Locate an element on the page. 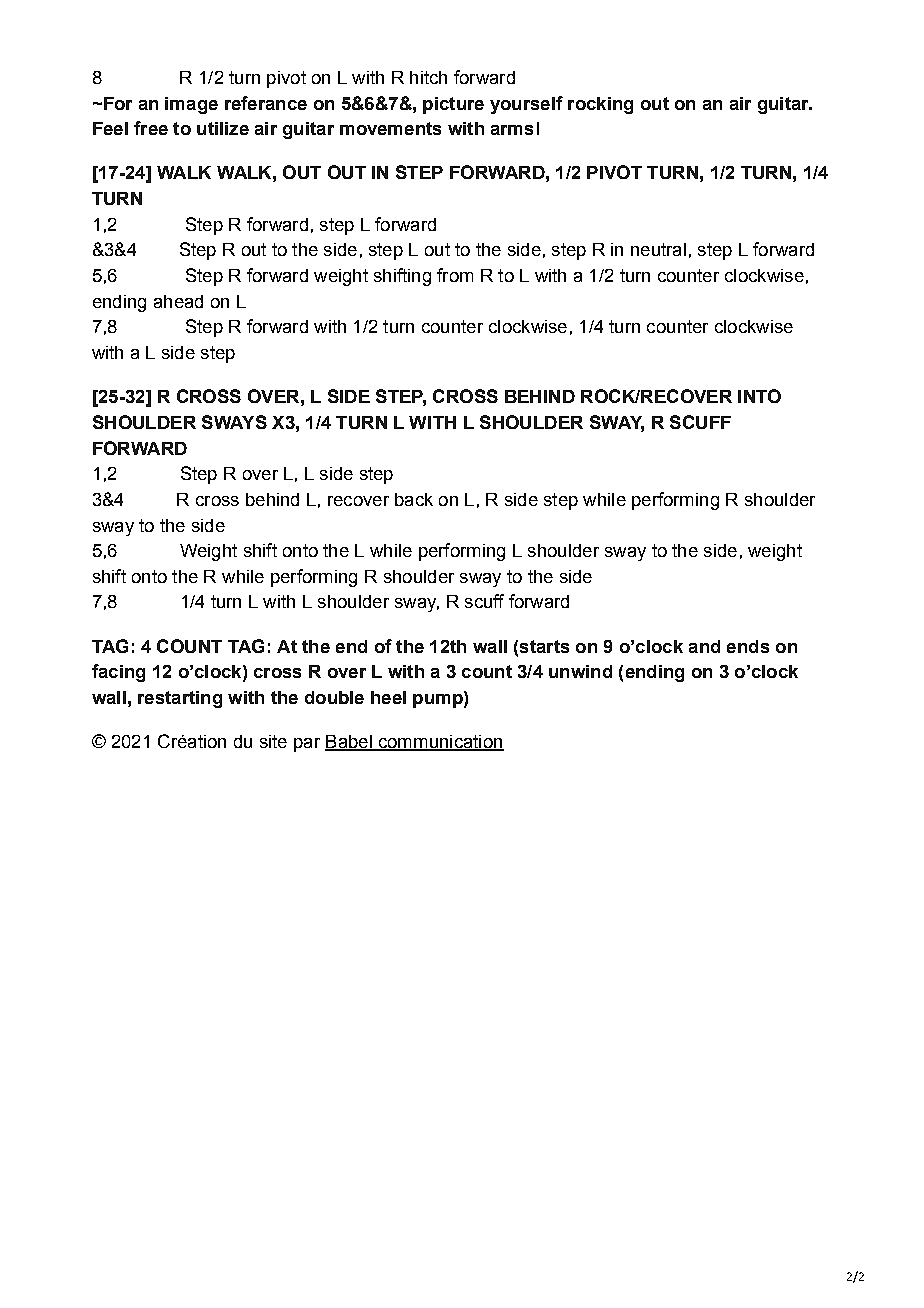 Image resolution: width=924 pixels, height=1308 pixels. back is located at coordinates (414, 499).
